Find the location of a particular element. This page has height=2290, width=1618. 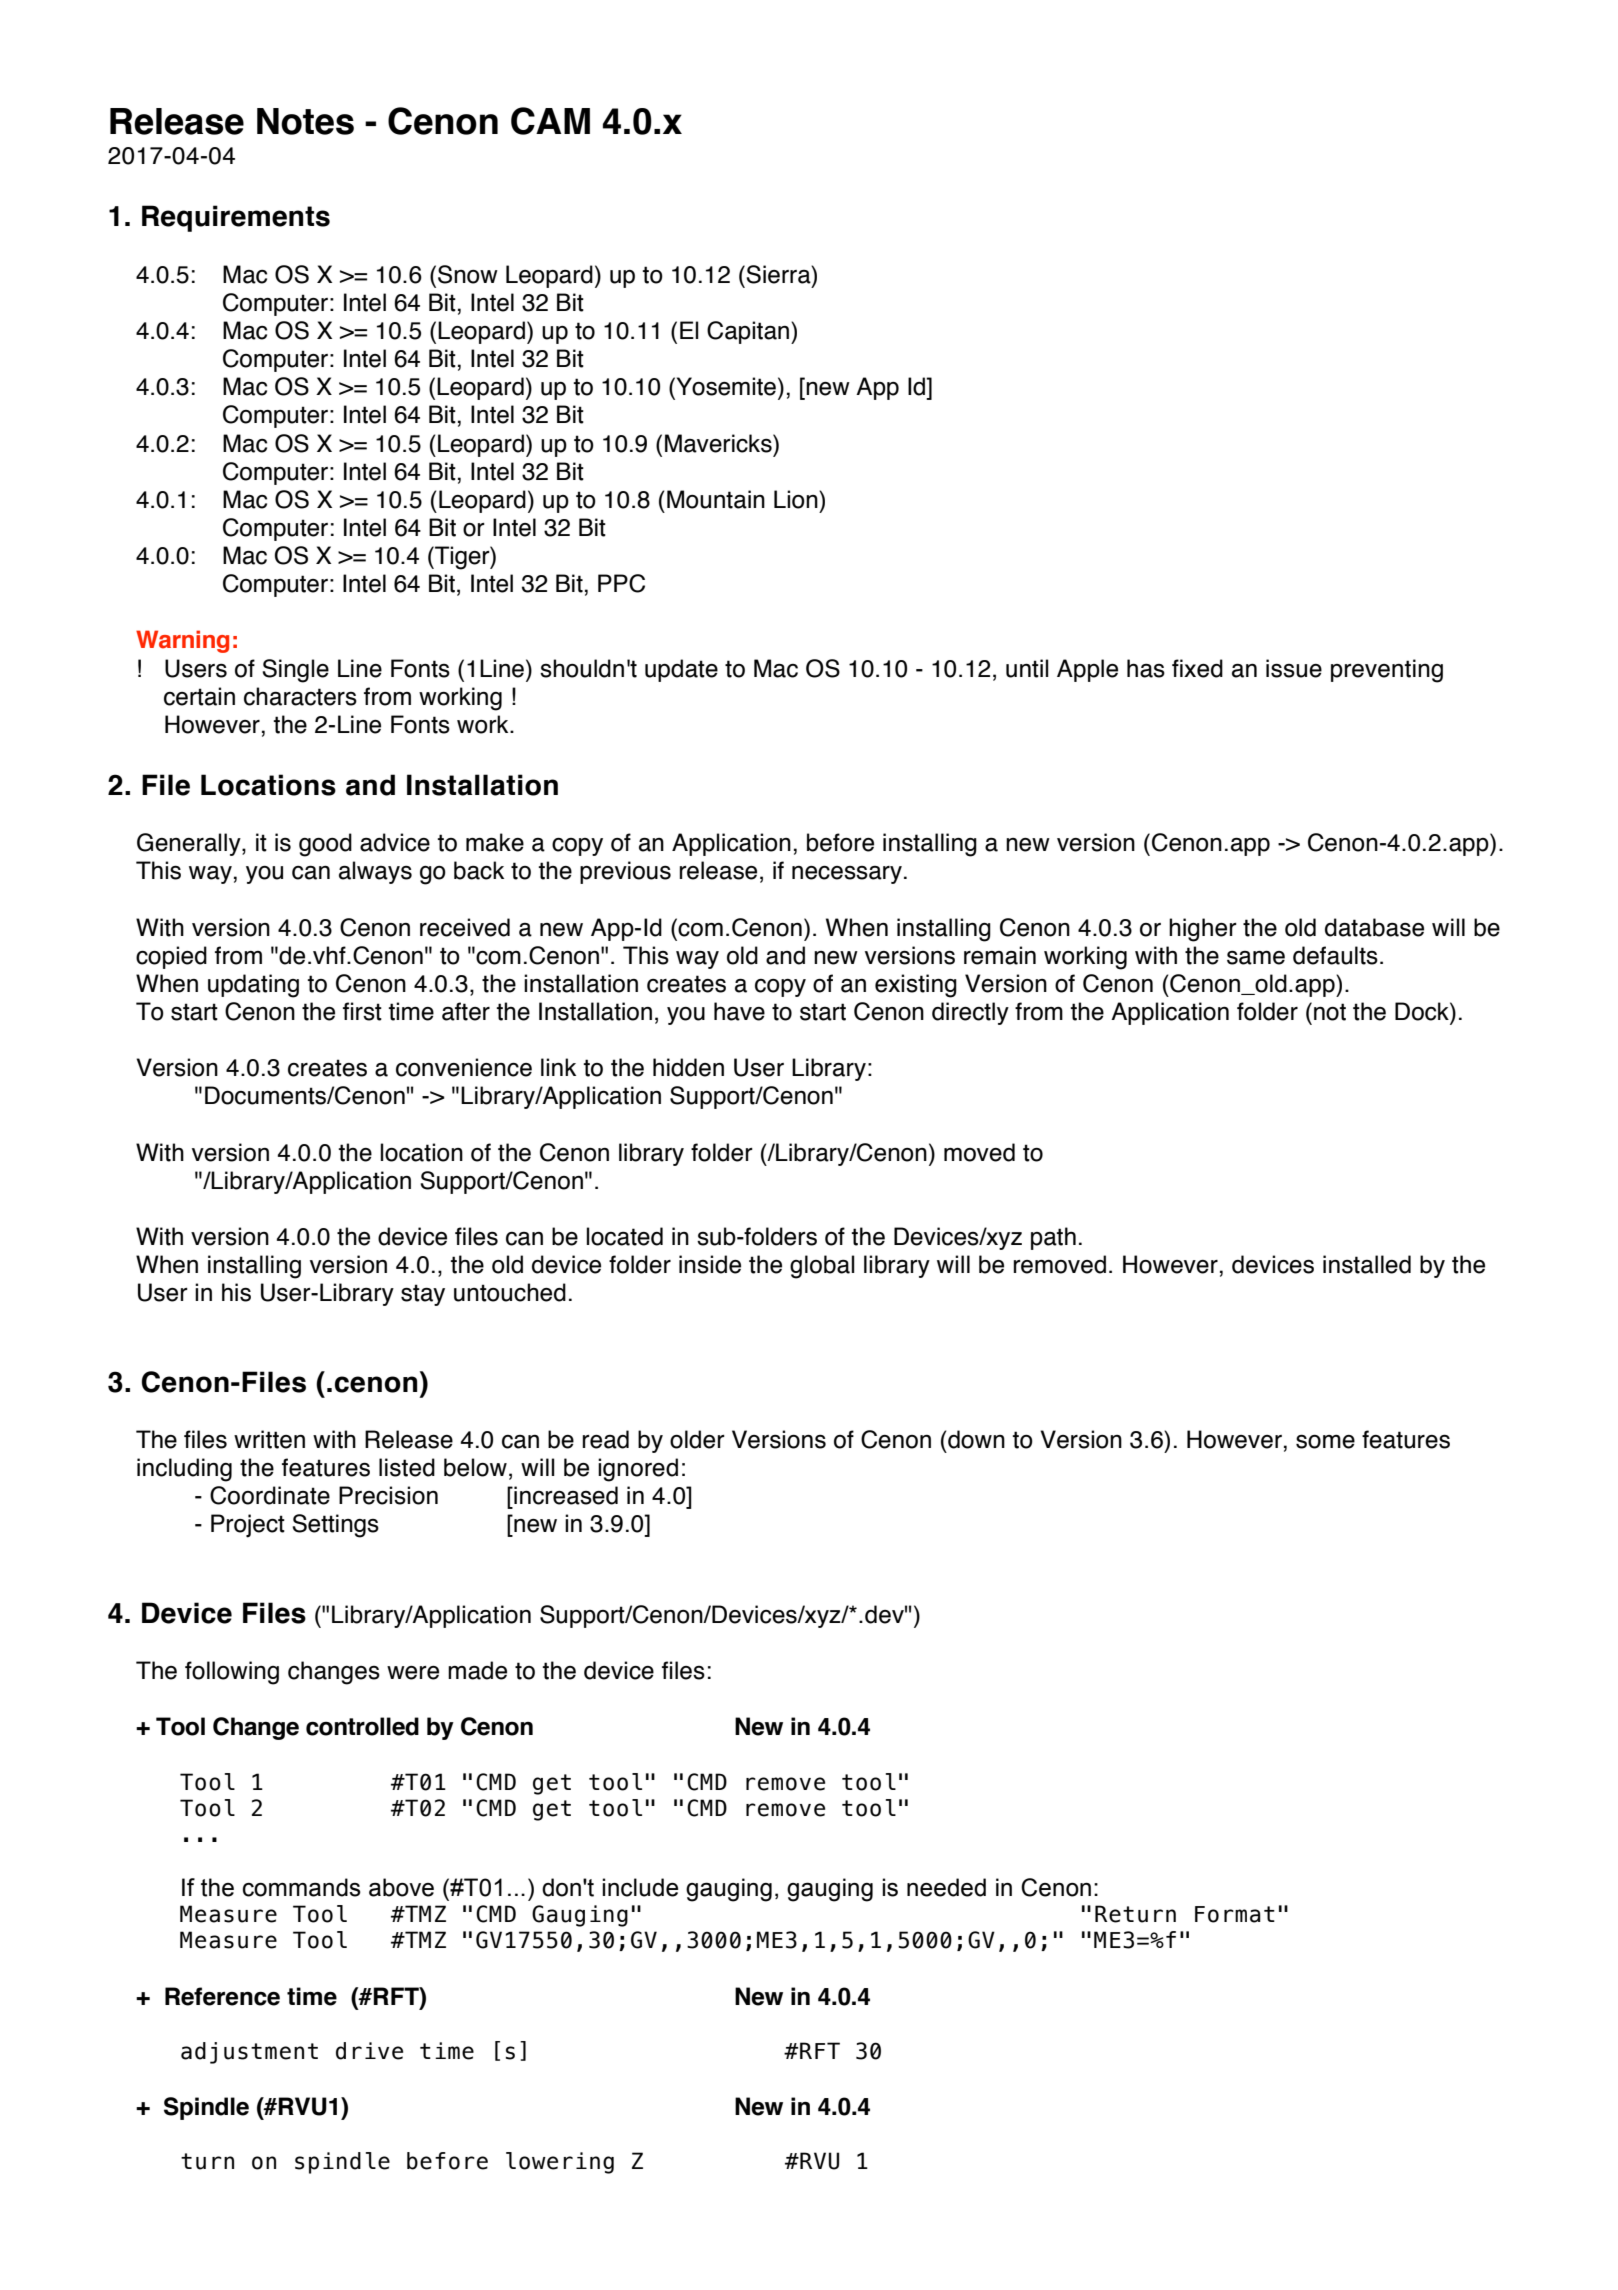

issue is located at coordinates (1294, 668).
